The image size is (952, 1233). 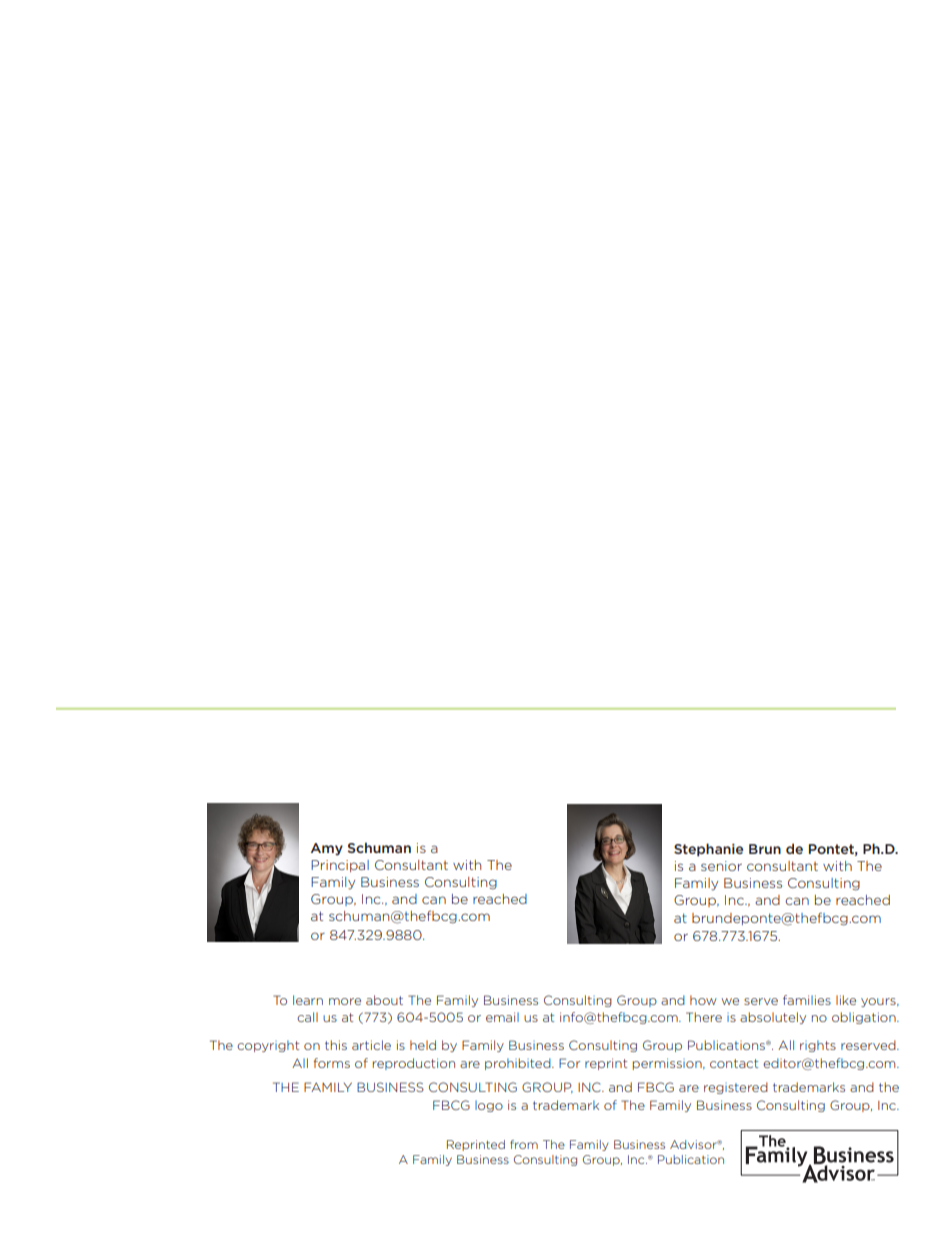 What do you see at coordinates (308, 1000) in the screenshot?
I see `learn` at bounding box center [308, 1000].
